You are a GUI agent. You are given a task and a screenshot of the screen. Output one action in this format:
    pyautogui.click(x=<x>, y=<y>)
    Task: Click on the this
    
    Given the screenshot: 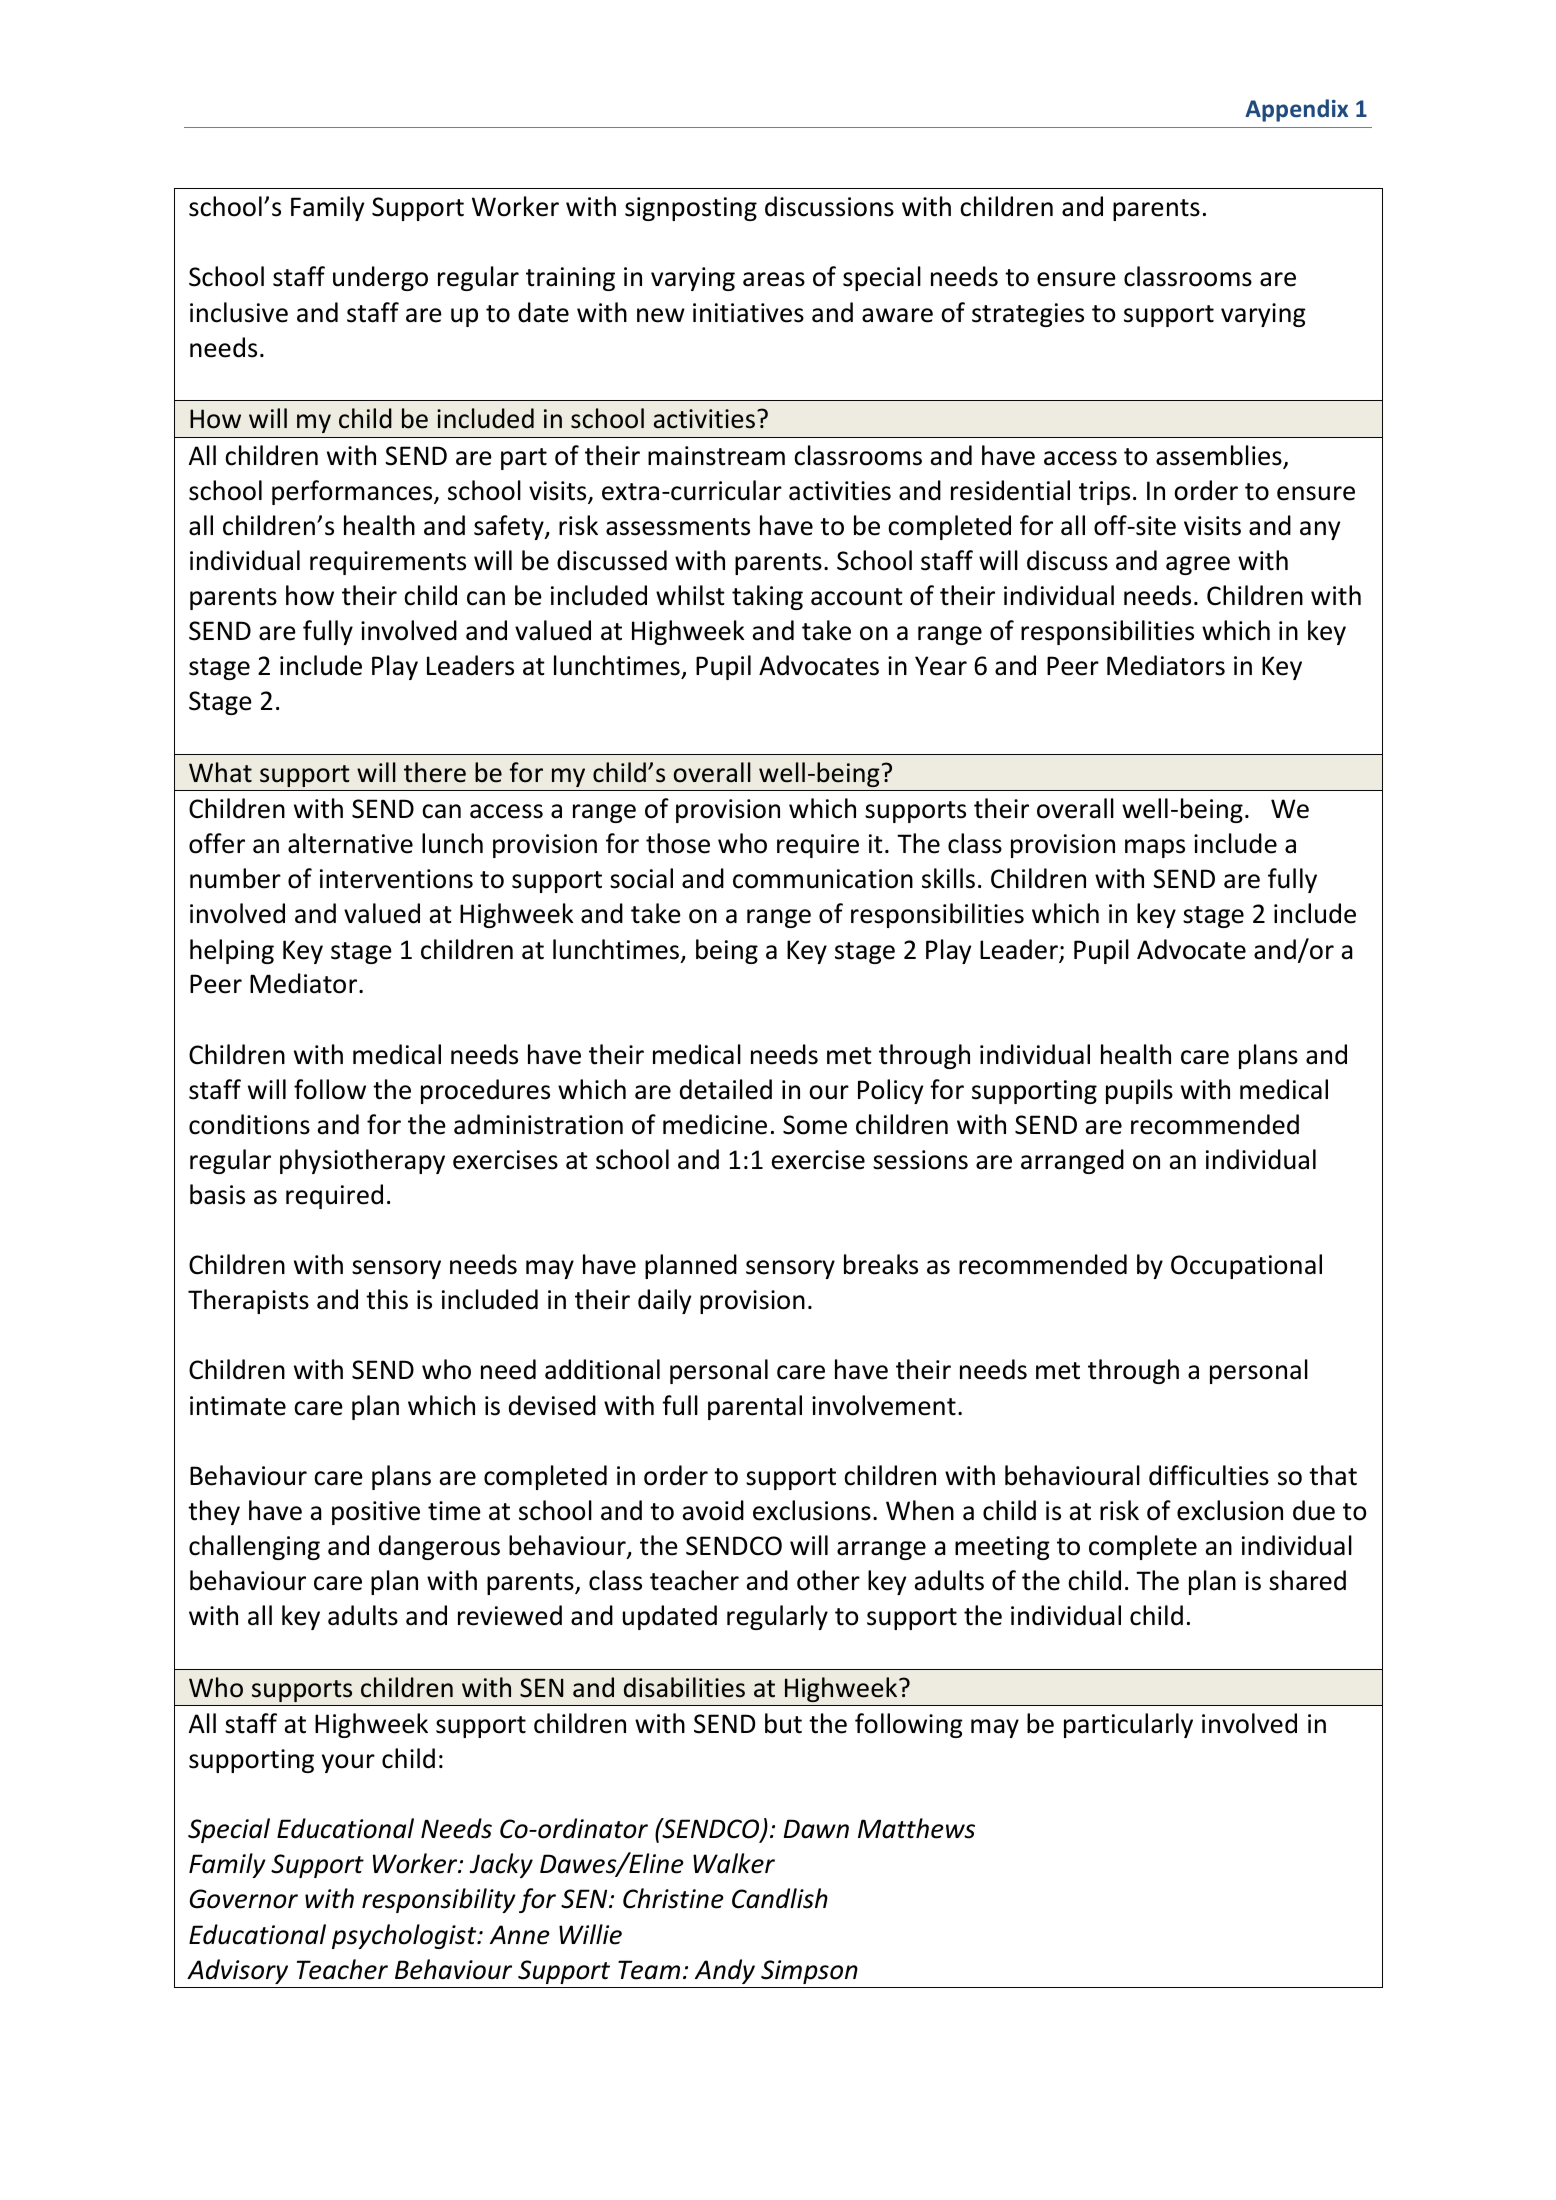 What is the action you would take?
    pyautogui.click(x=387, y=1299)
